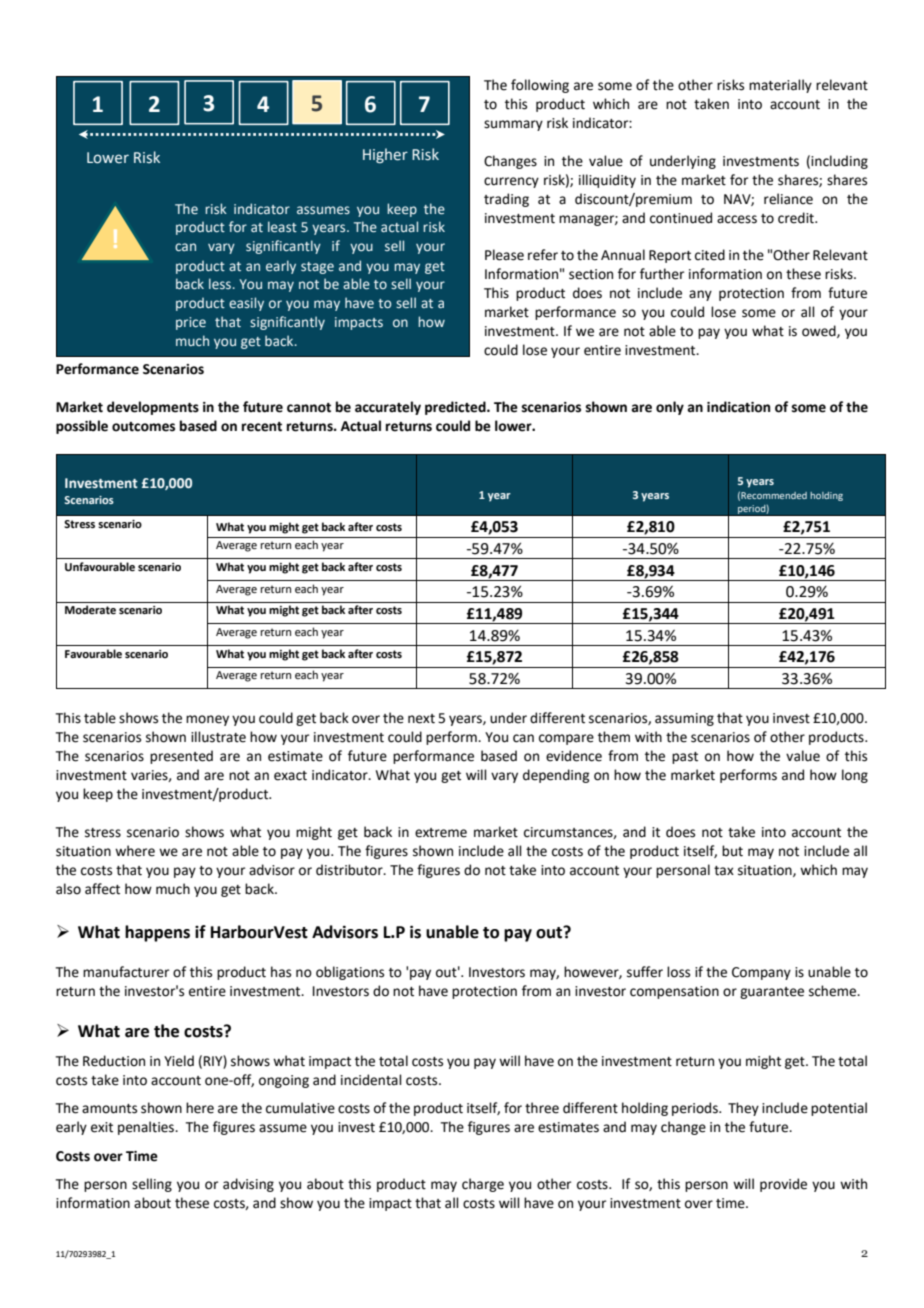  Describe the element at coordinates (724, 871) in the page. I see `tax` at that location.
